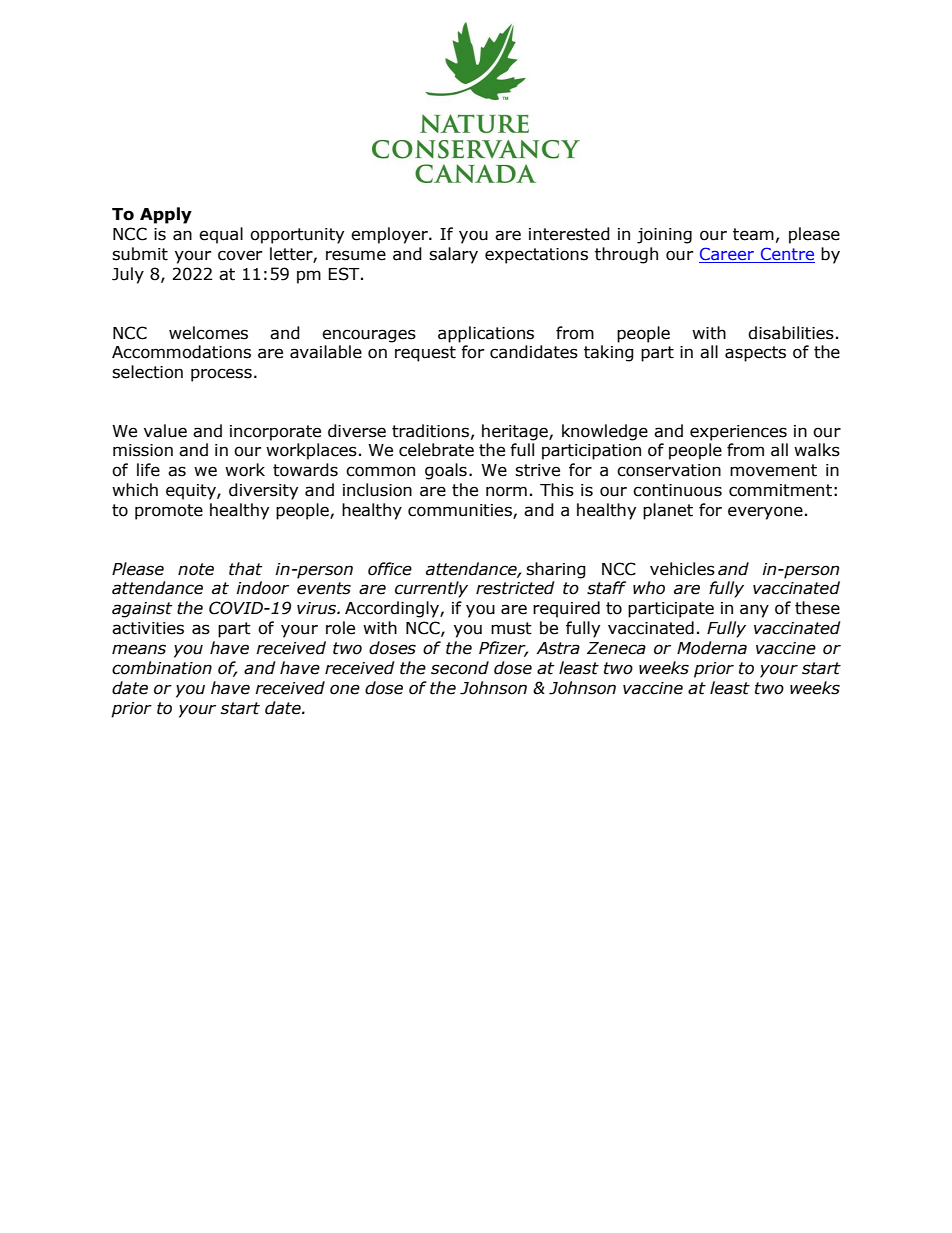 This screenshot has width=952, height=1233. Describe the element at coordinates (453, 255) in the screenshot. I see `salary` at that location.
